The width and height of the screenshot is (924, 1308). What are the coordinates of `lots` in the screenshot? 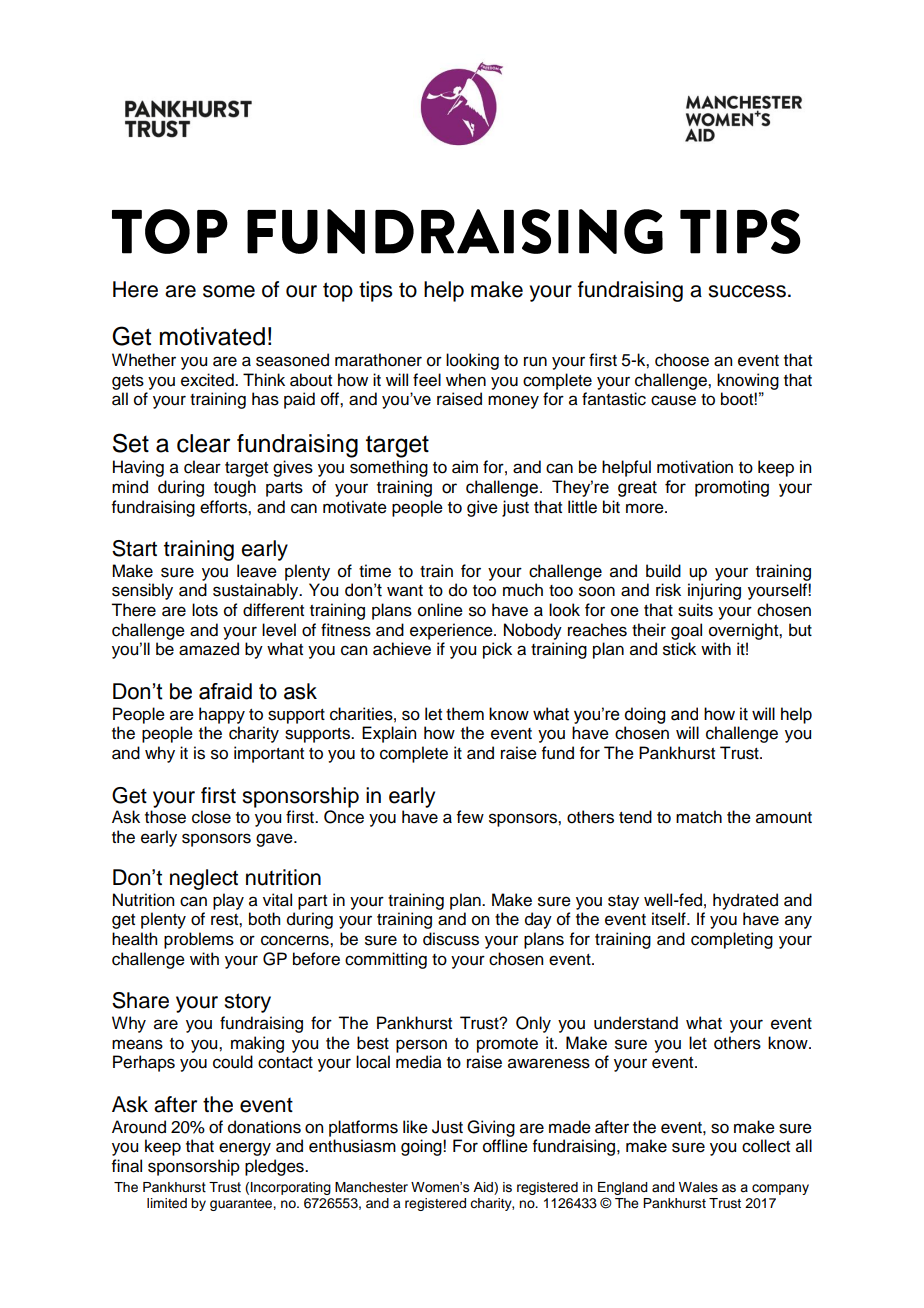 It's located at (205, 610).
